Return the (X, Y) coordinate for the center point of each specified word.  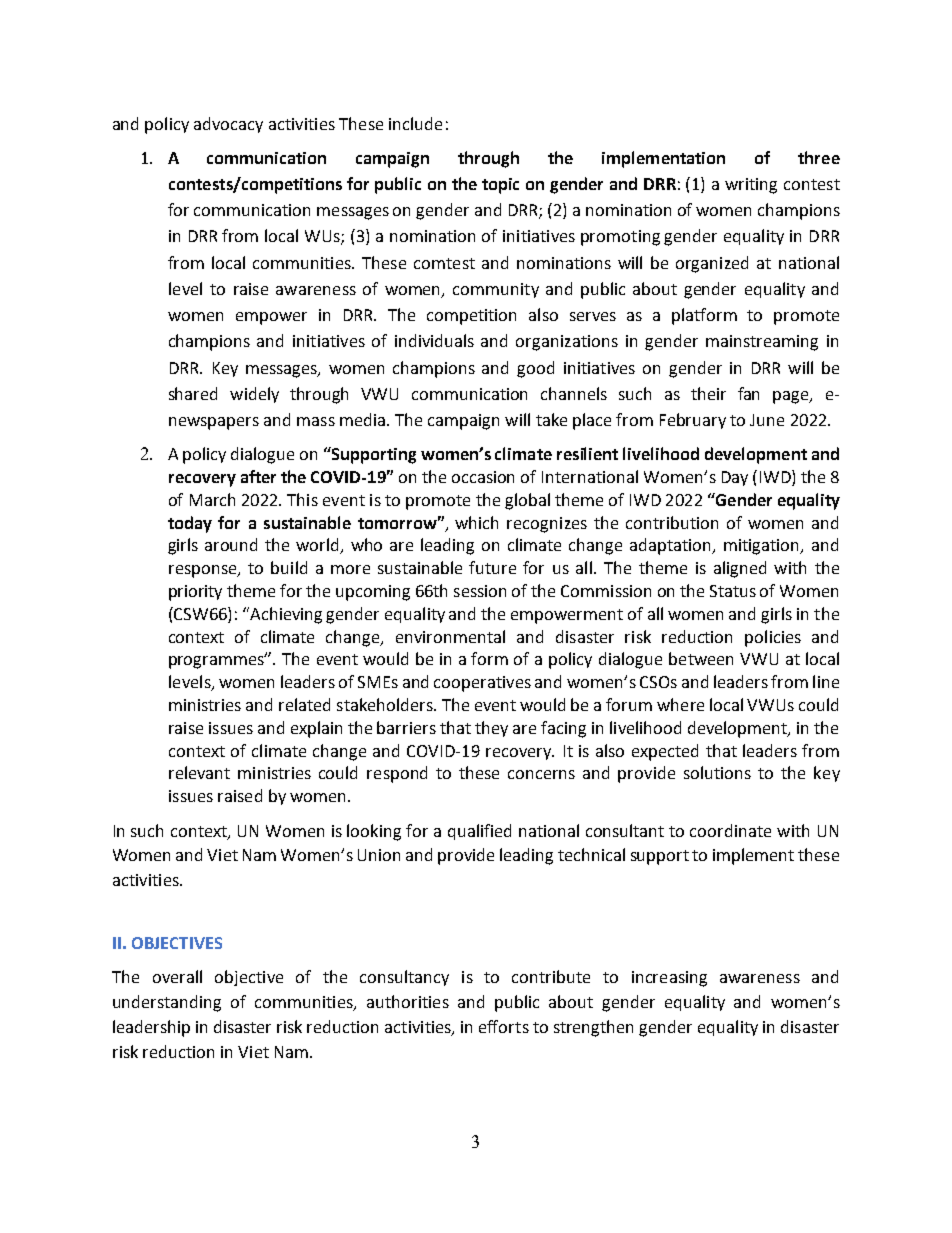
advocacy (228, 125)
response (204, 571)
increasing (669, 979)
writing (751, 186)
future (492, 567)
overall (177, 976)
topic (500, 186)
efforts (504, 1026)
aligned (740, 569)
